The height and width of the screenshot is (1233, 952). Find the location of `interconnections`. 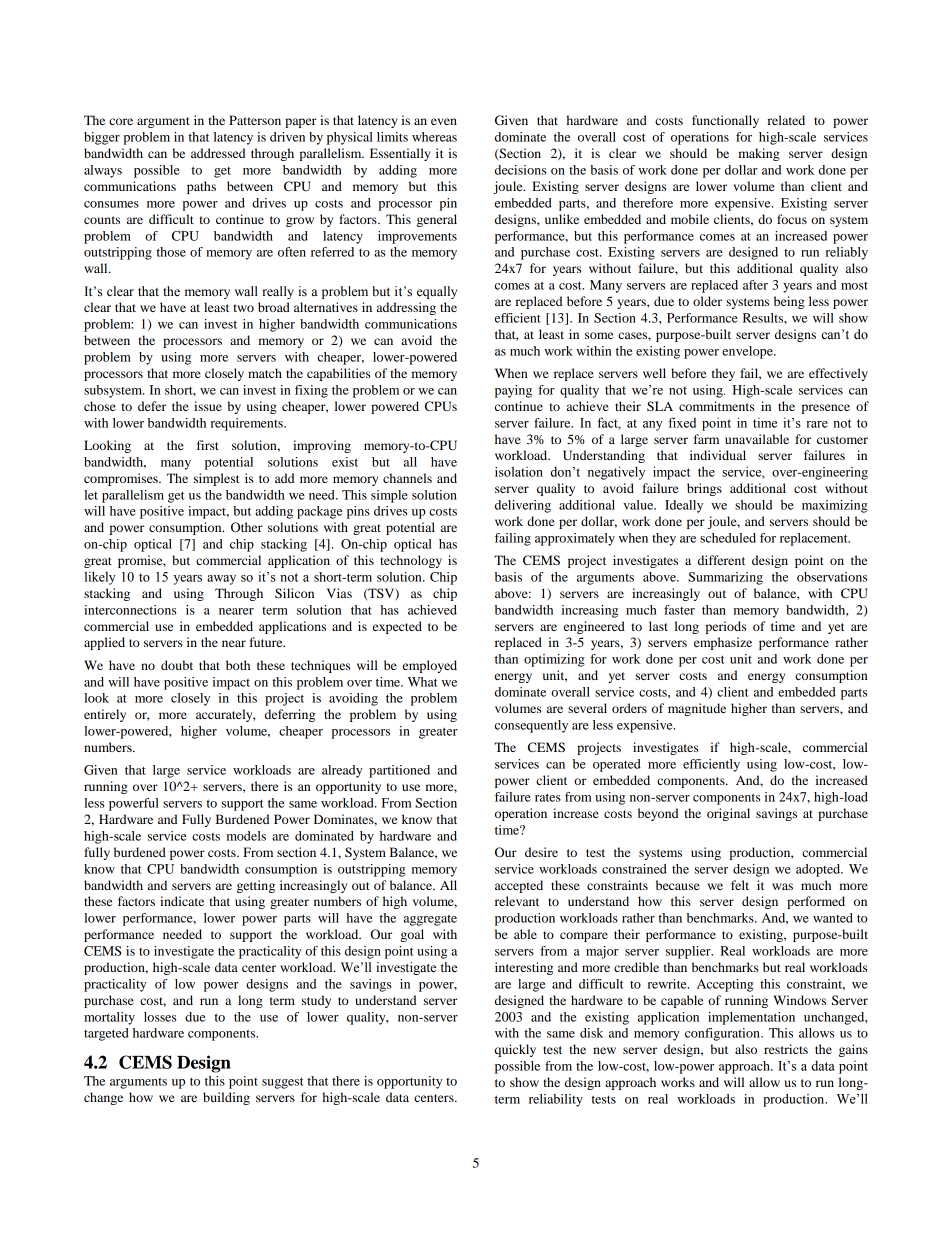

interconnections is located at coordinates (130, 610).
